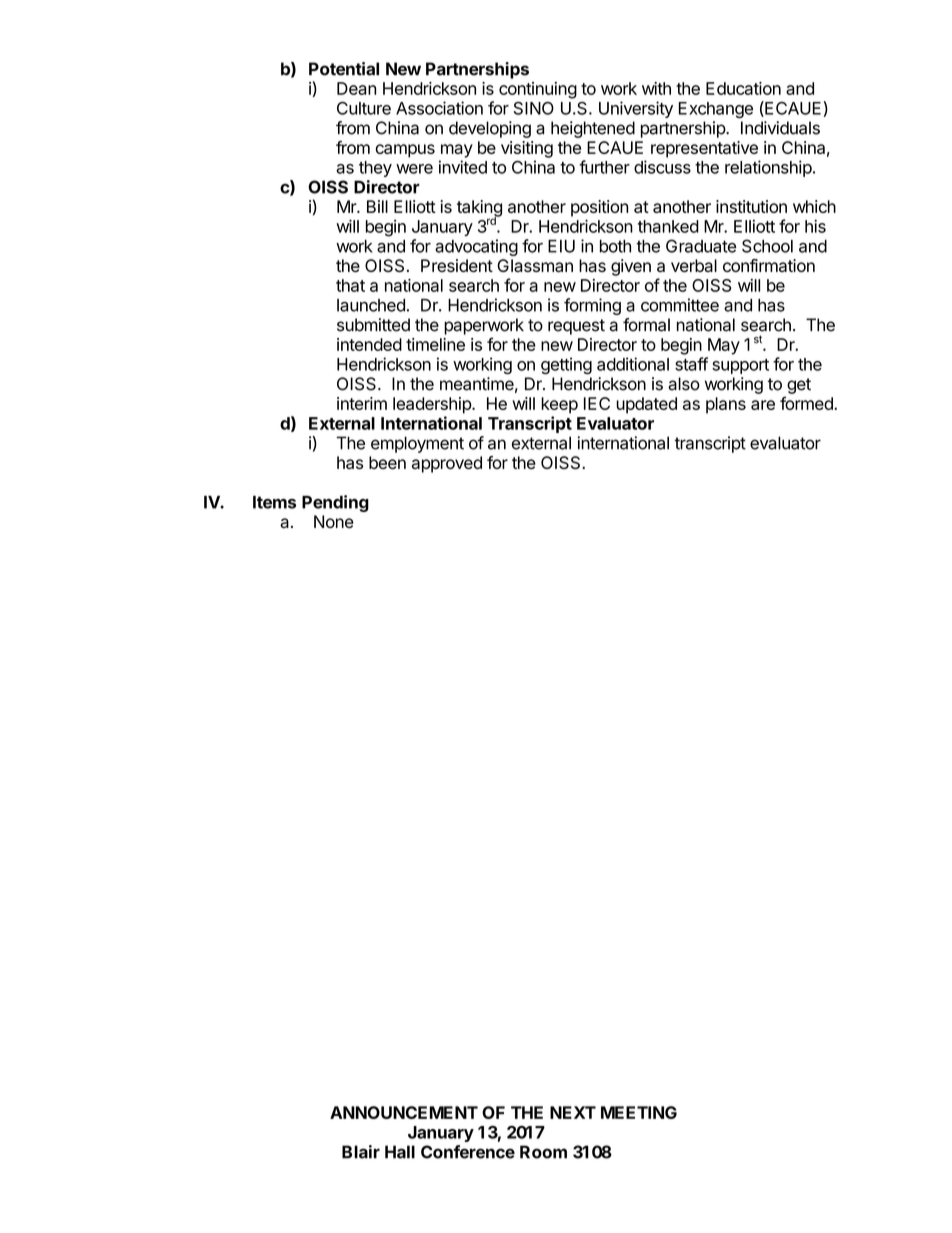 The image size is (952, 1233). What do you see at coordinates (447, 464) in the document?
I see `approved` at bounding box center [447, 464].
